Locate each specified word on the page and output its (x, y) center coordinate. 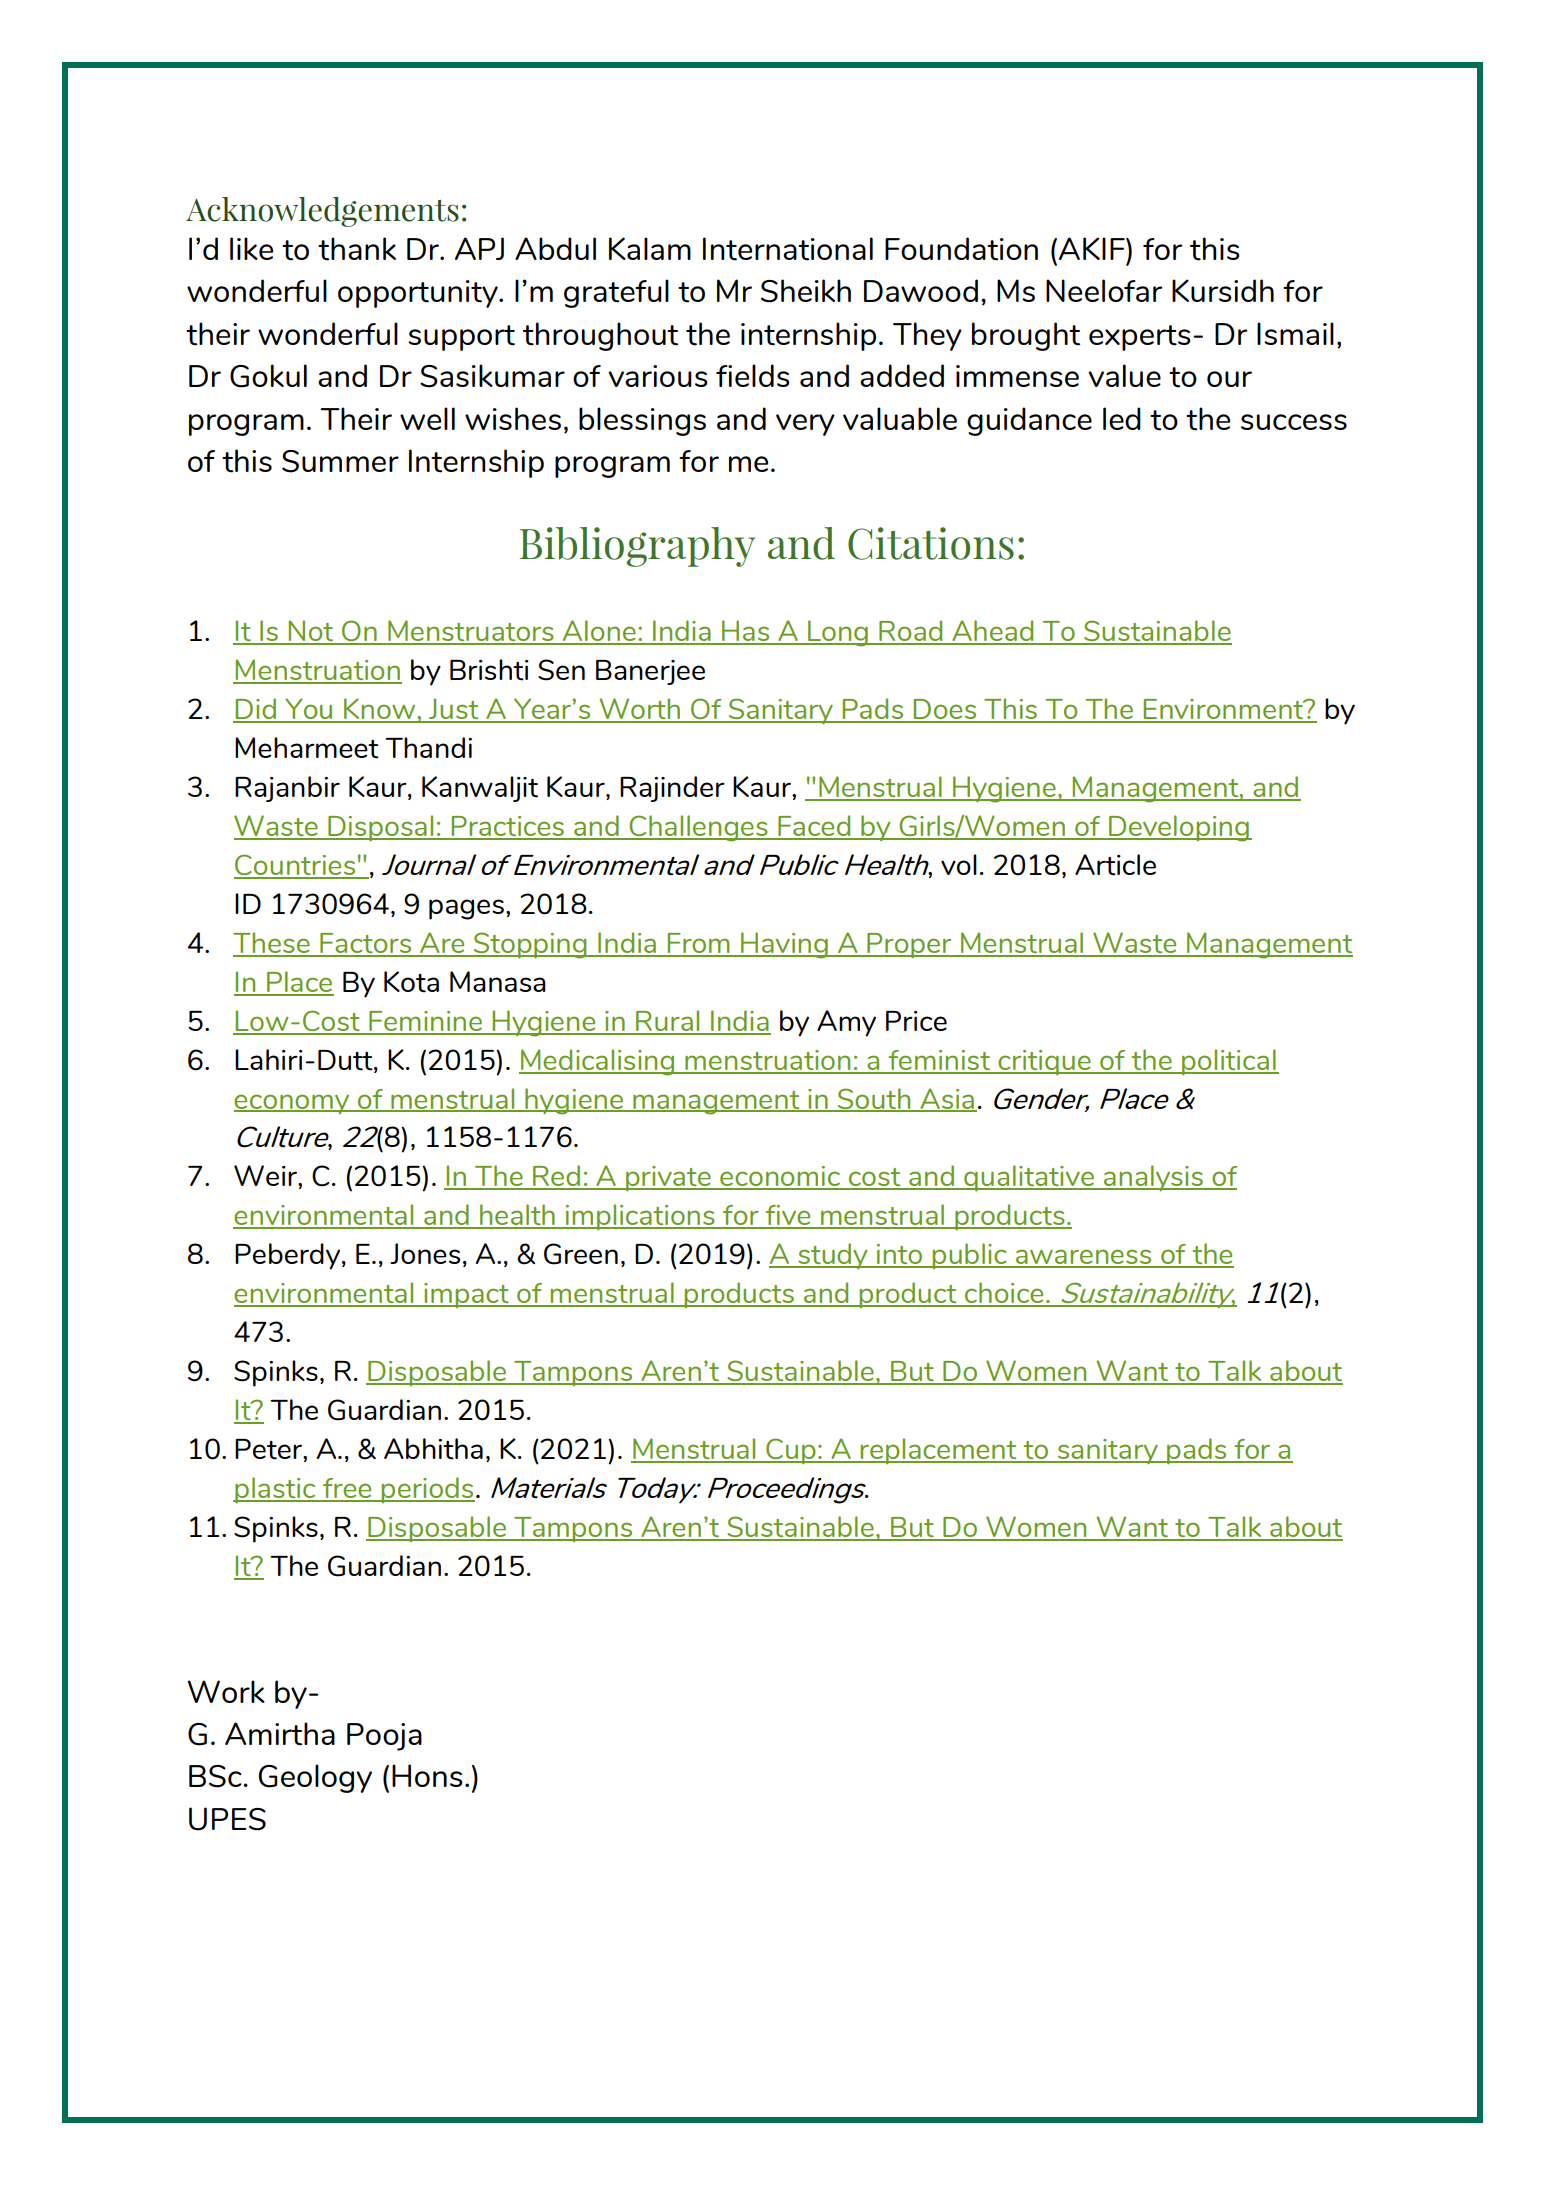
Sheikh (806, 291)
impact (466, 1295)
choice (1004, 1294)
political (1229, 1062)
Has (746, 632)
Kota (411, 982)
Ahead (993, 632)
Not (311, 632)
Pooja (384, 1737)
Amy (846, 1023)
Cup (791, 1451)
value (1124, 375)
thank (357, 249)
